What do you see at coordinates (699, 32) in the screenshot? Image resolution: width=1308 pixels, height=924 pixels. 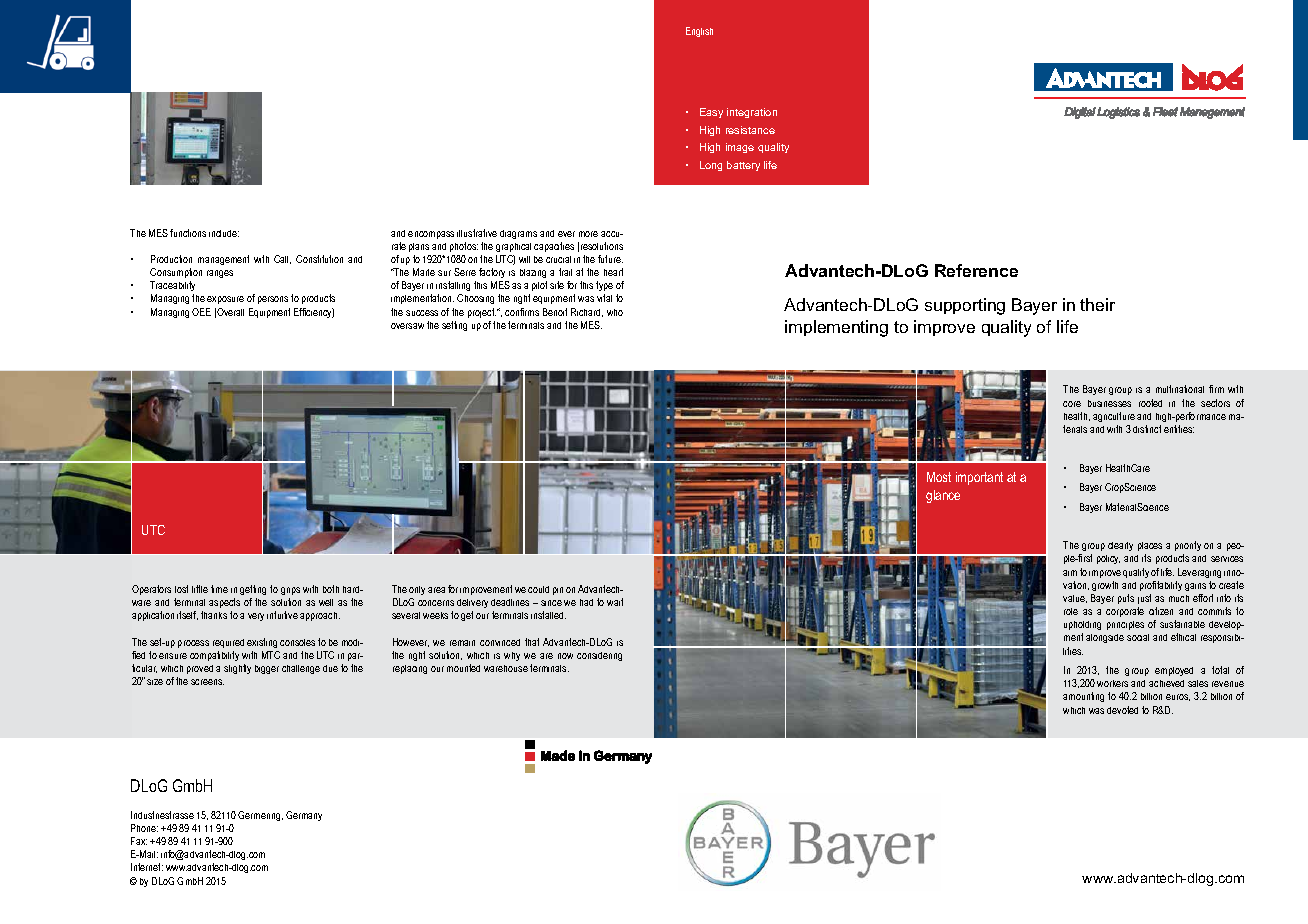 I see `English` at bounding box center [699, 32].
